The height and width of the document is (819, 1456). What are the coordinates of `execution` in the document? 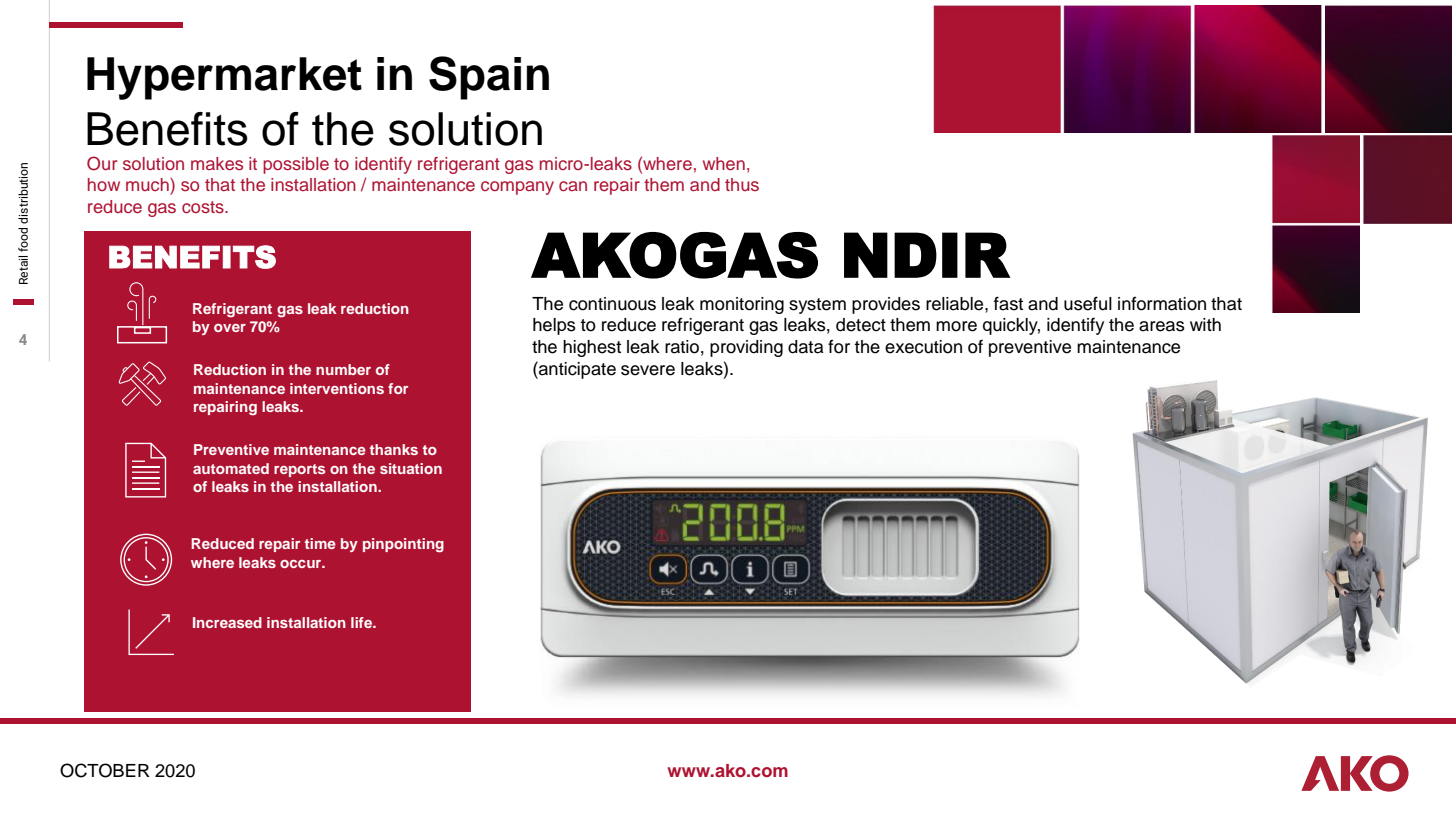 It's located at (923, 347).
